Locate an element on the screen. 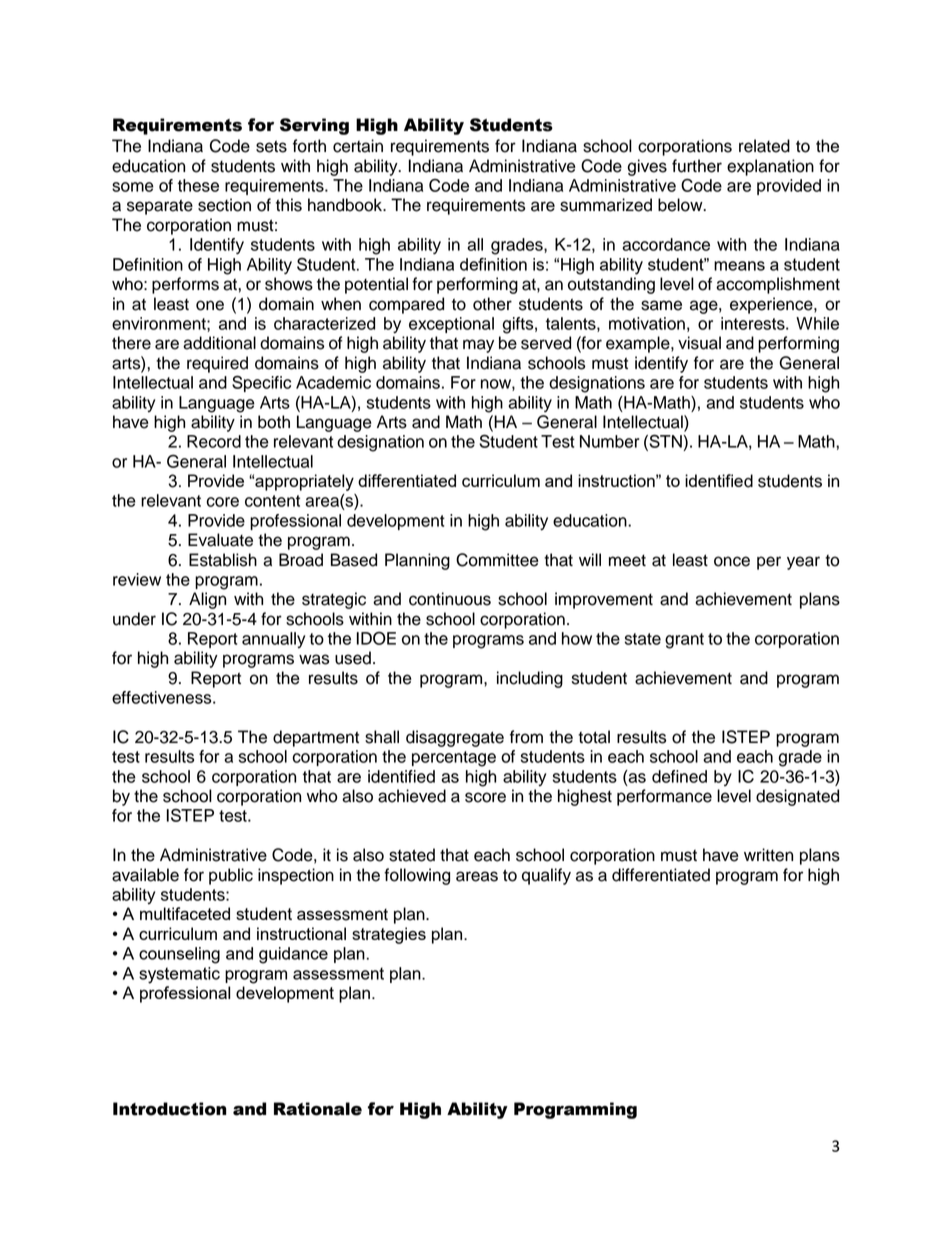 This screenshot has height=1233, width=952. these is located at coordinates (198, 185).
